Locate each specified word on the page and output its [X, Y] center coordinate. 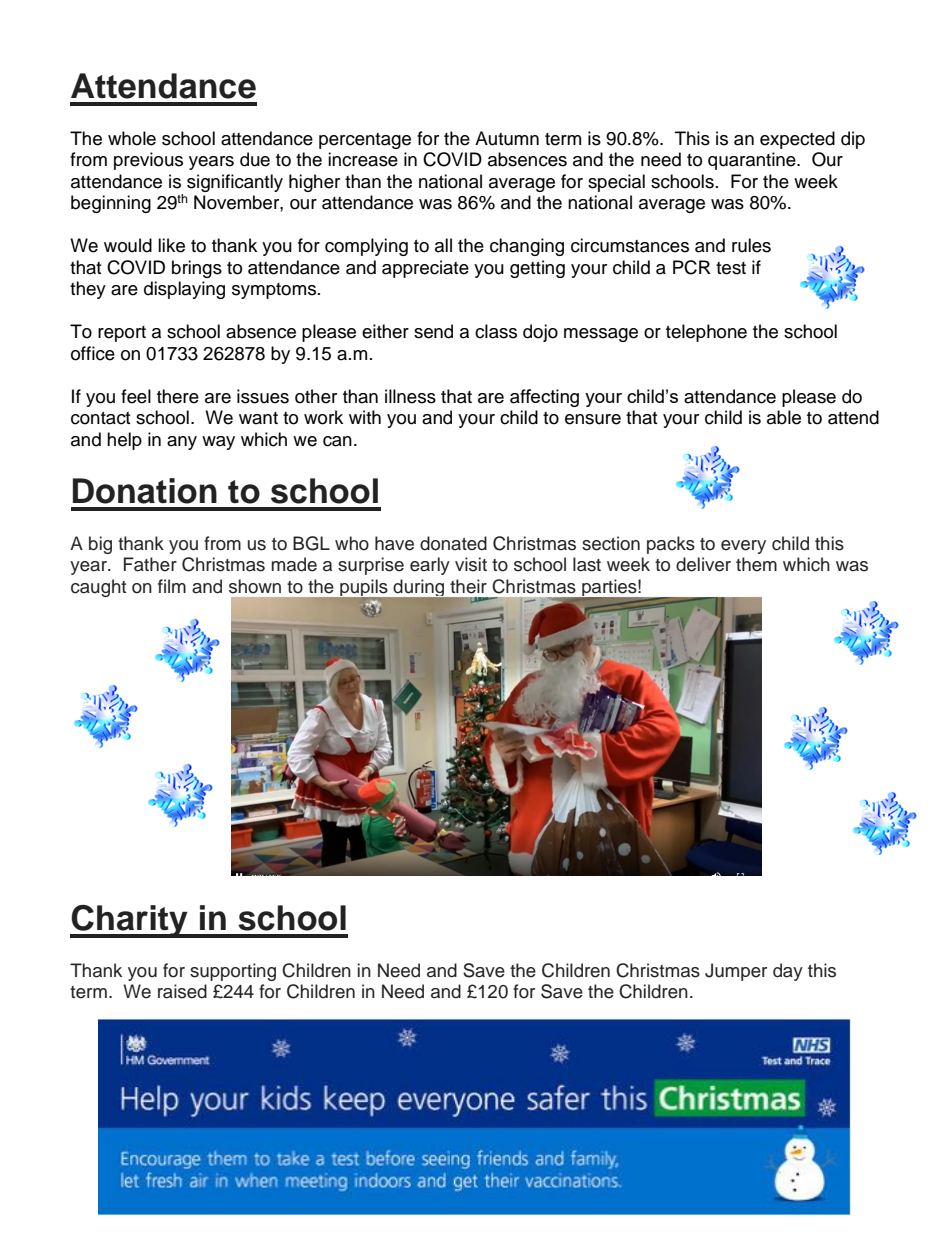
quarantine [753, 161]
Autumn [507, 138]
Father [150, 564]
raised [182, 991]
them [756, 564]
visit [471, 564]
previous [148, 161]
